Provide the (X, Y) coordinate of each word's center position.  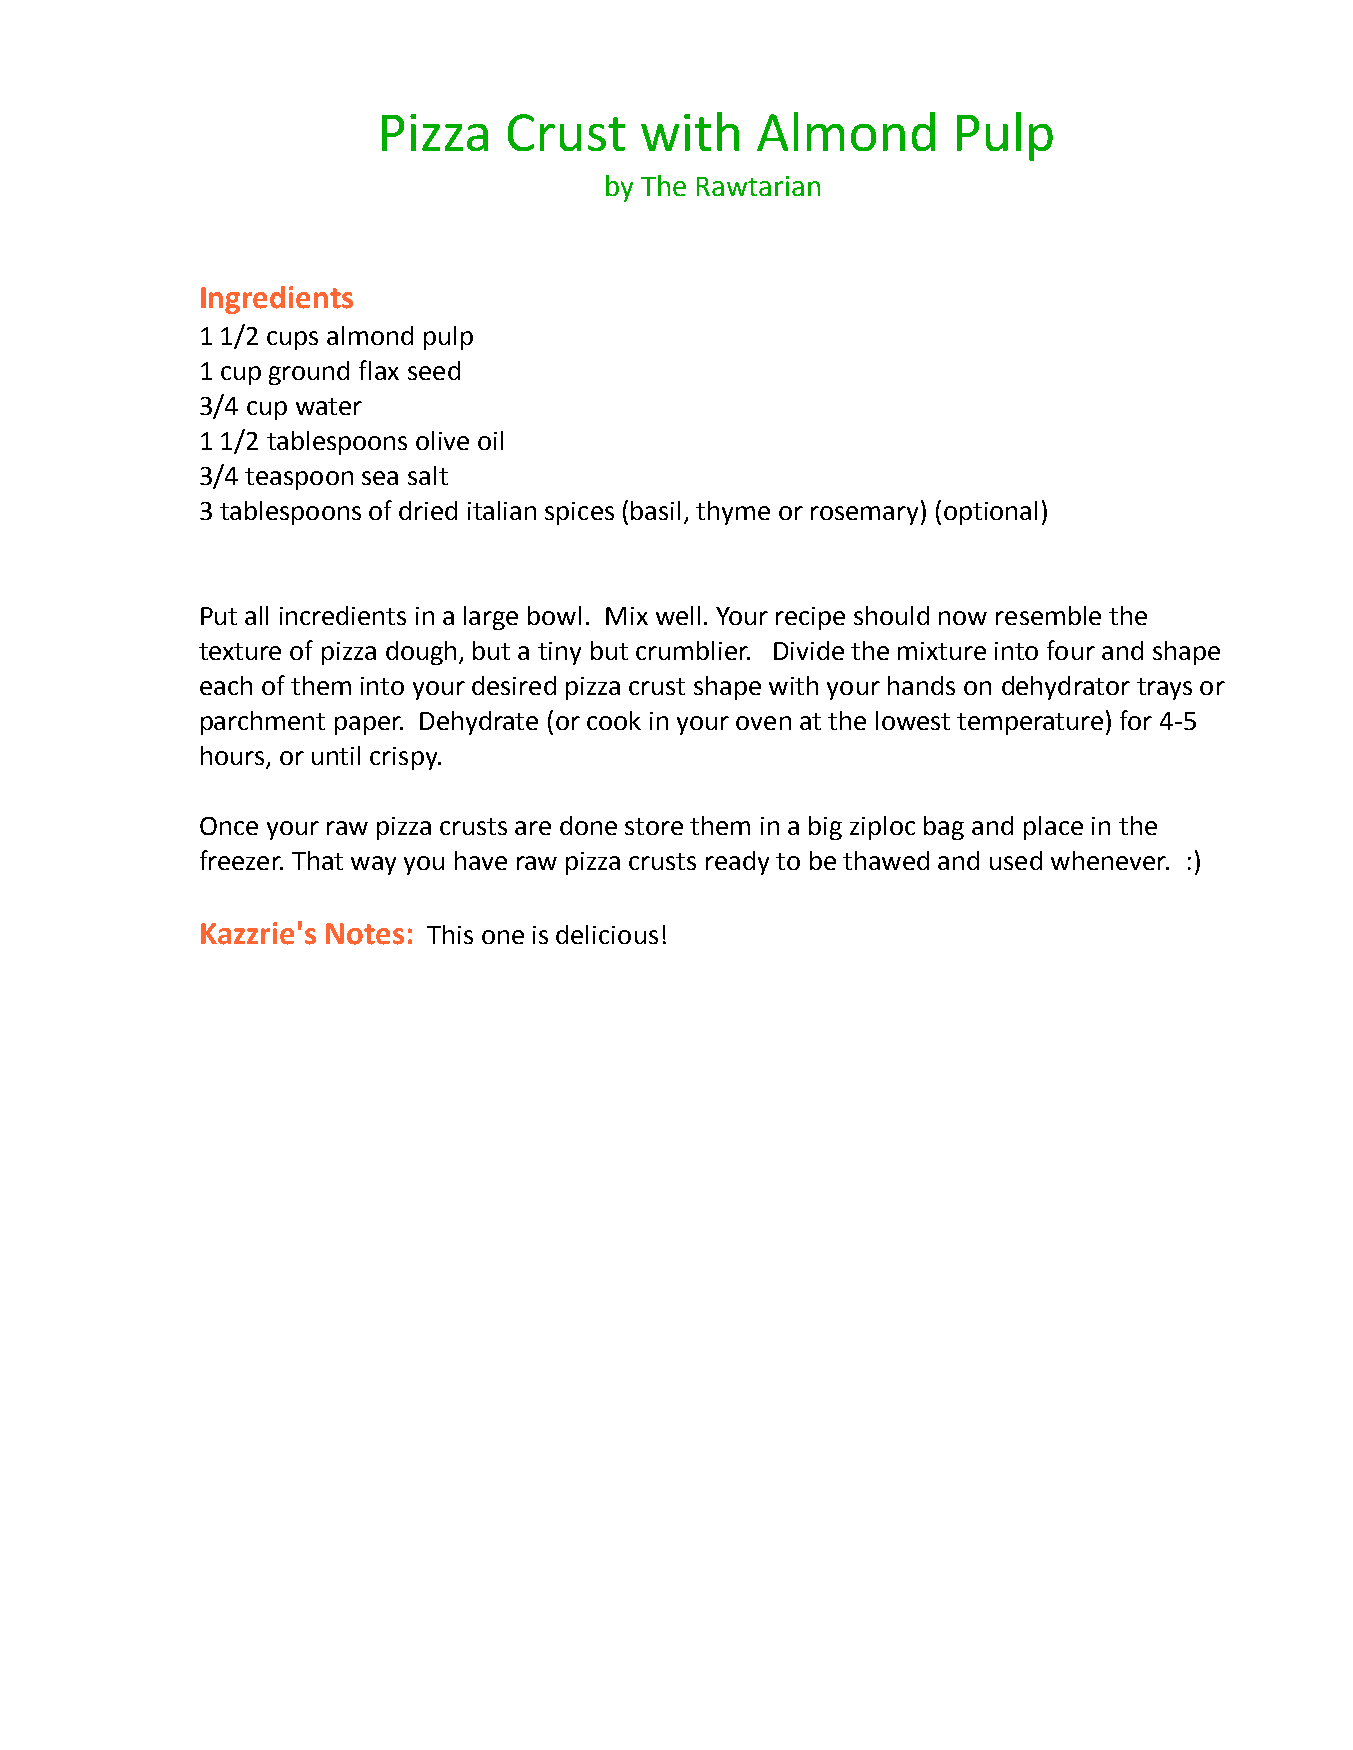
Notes (365, 934)
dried (428, 510)
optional (990, 513)
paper (369, 725)
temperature (1030, 724)
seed (434, 370)
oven (763, 723)
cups (292, 340)
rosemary (866, 515)
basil (655, 510)
